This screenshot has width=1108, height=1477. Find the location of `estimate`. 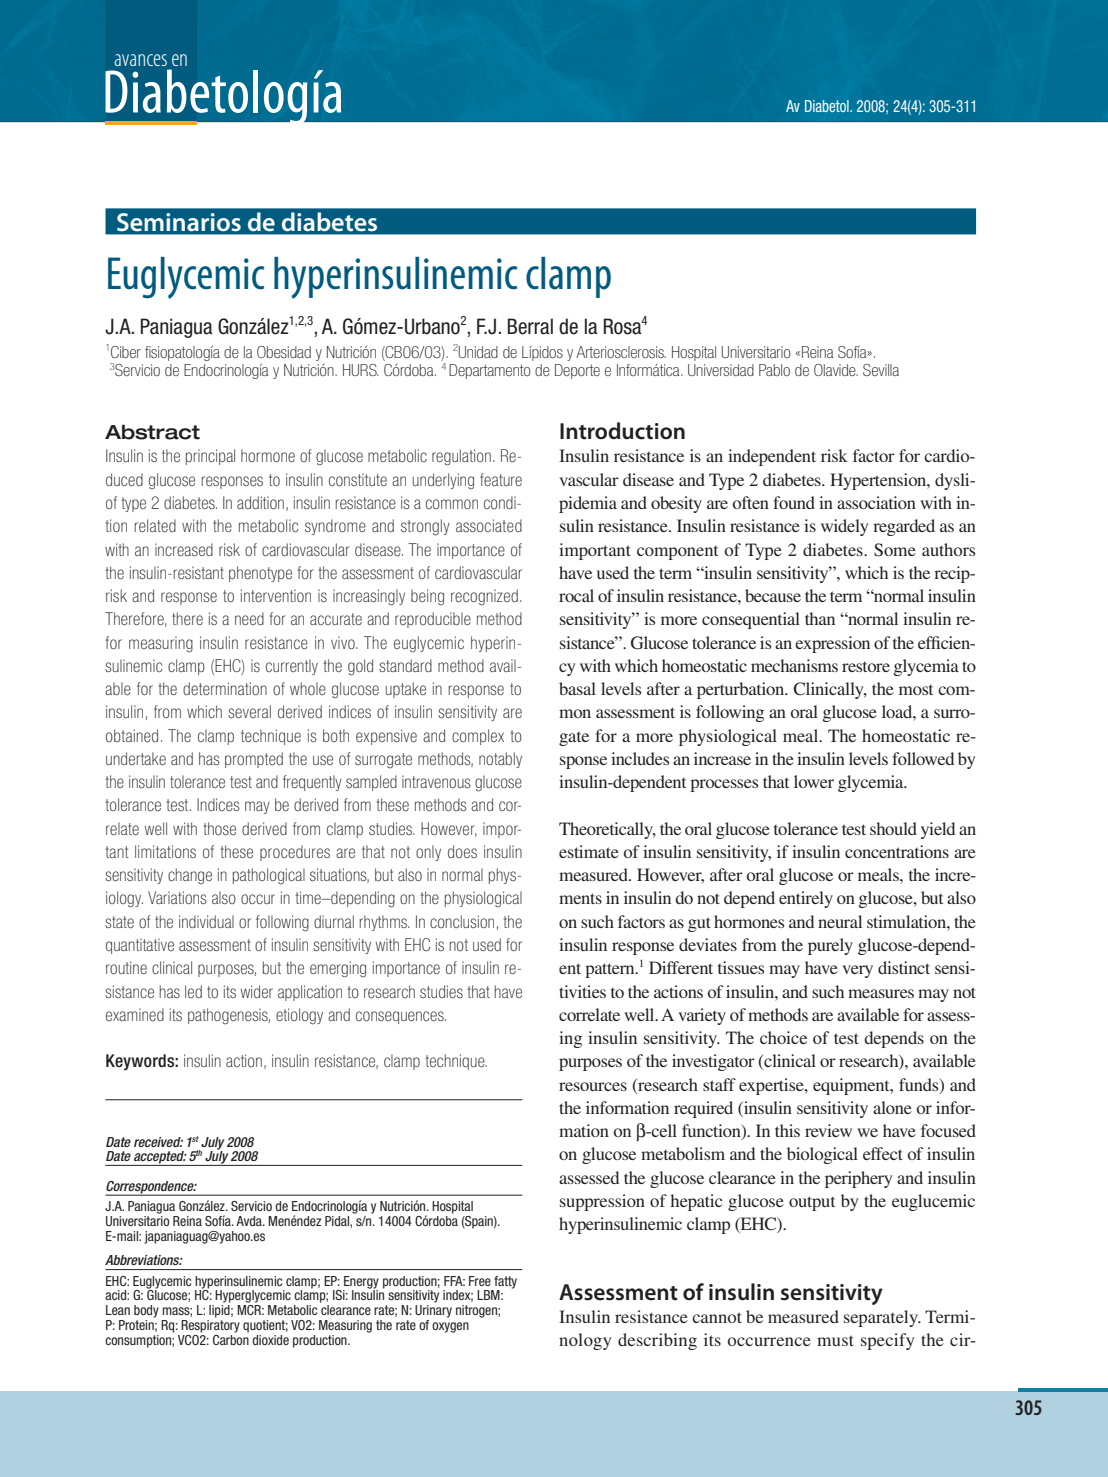

estimate is located at coordinates (589, 851).
